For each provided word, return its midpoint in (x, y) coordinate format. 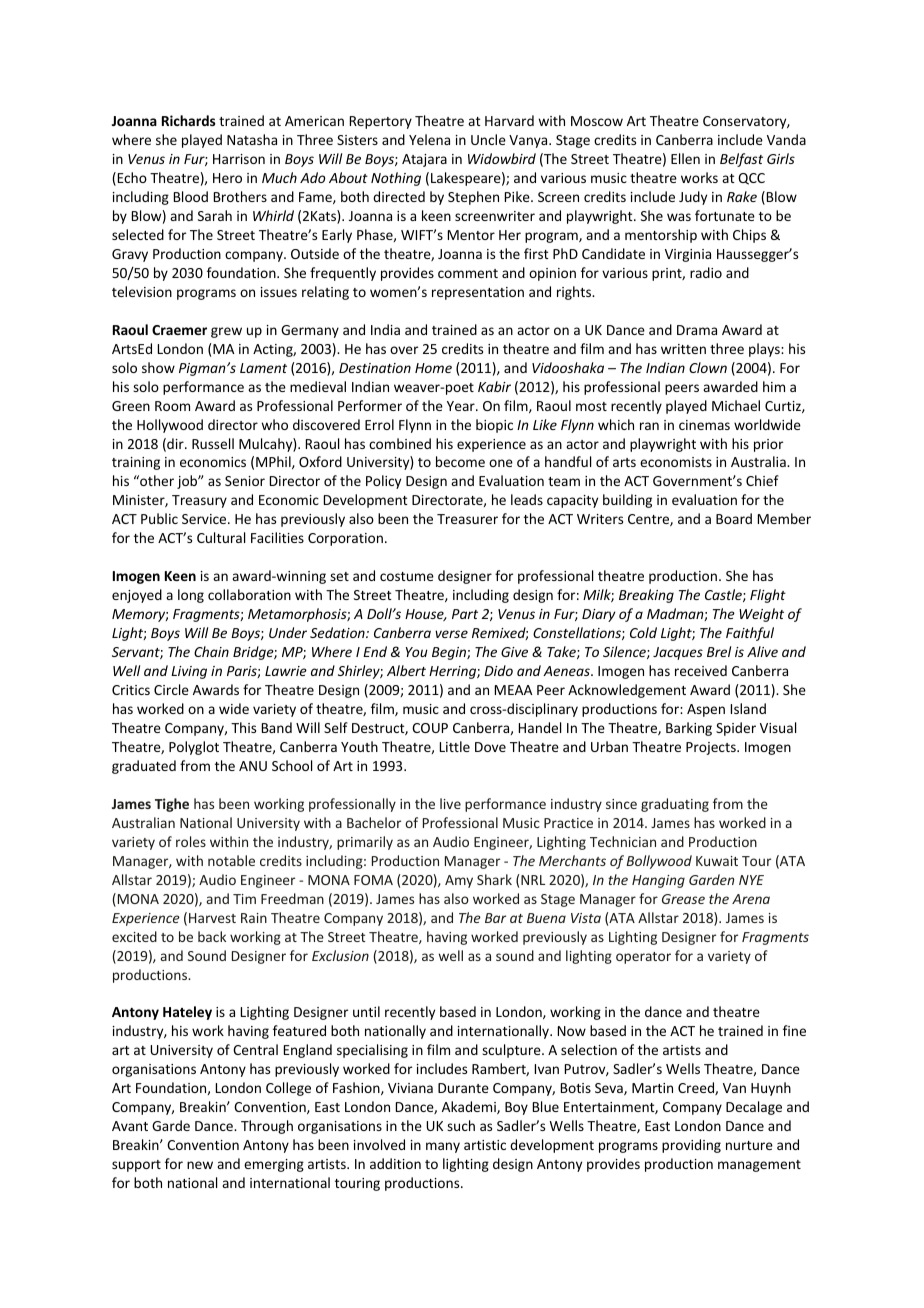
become (460, 461)
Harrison (239, 159)
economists (676, 462)
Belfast (741, 160)
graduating (675, 805)
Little (455, 746)
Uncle (488, 139)
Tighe (172, 805)
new (200, 1165)
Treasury (199, 501)
